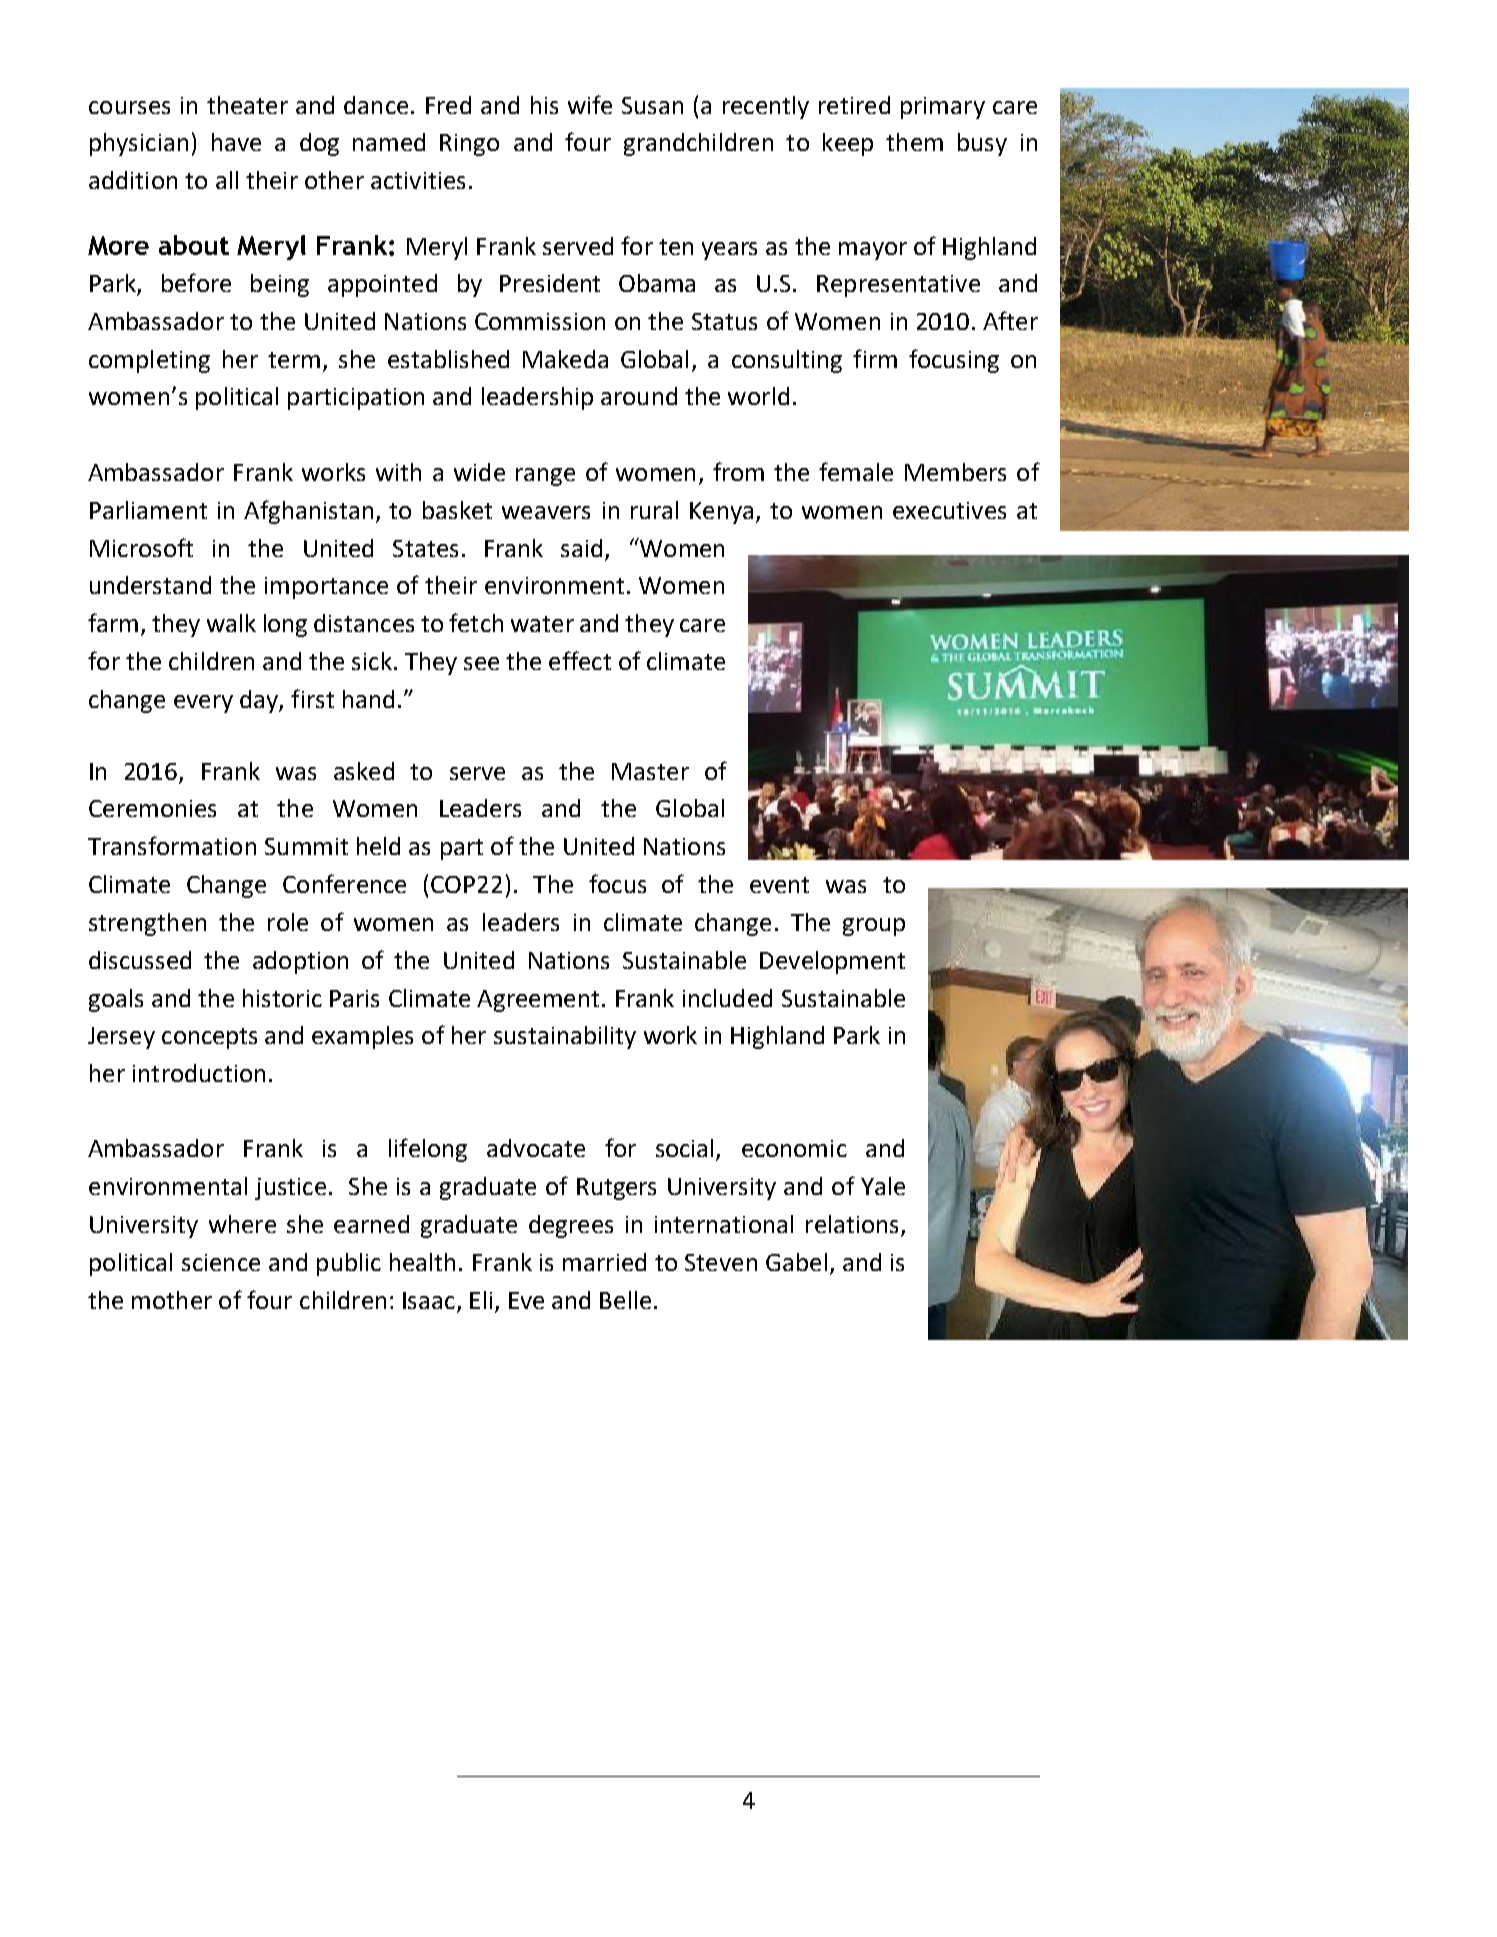 The image size is (1497, 1937). What do you see at coordinates (590, 104) in the image?
I see `wife` at bounding box center [590, 104].
